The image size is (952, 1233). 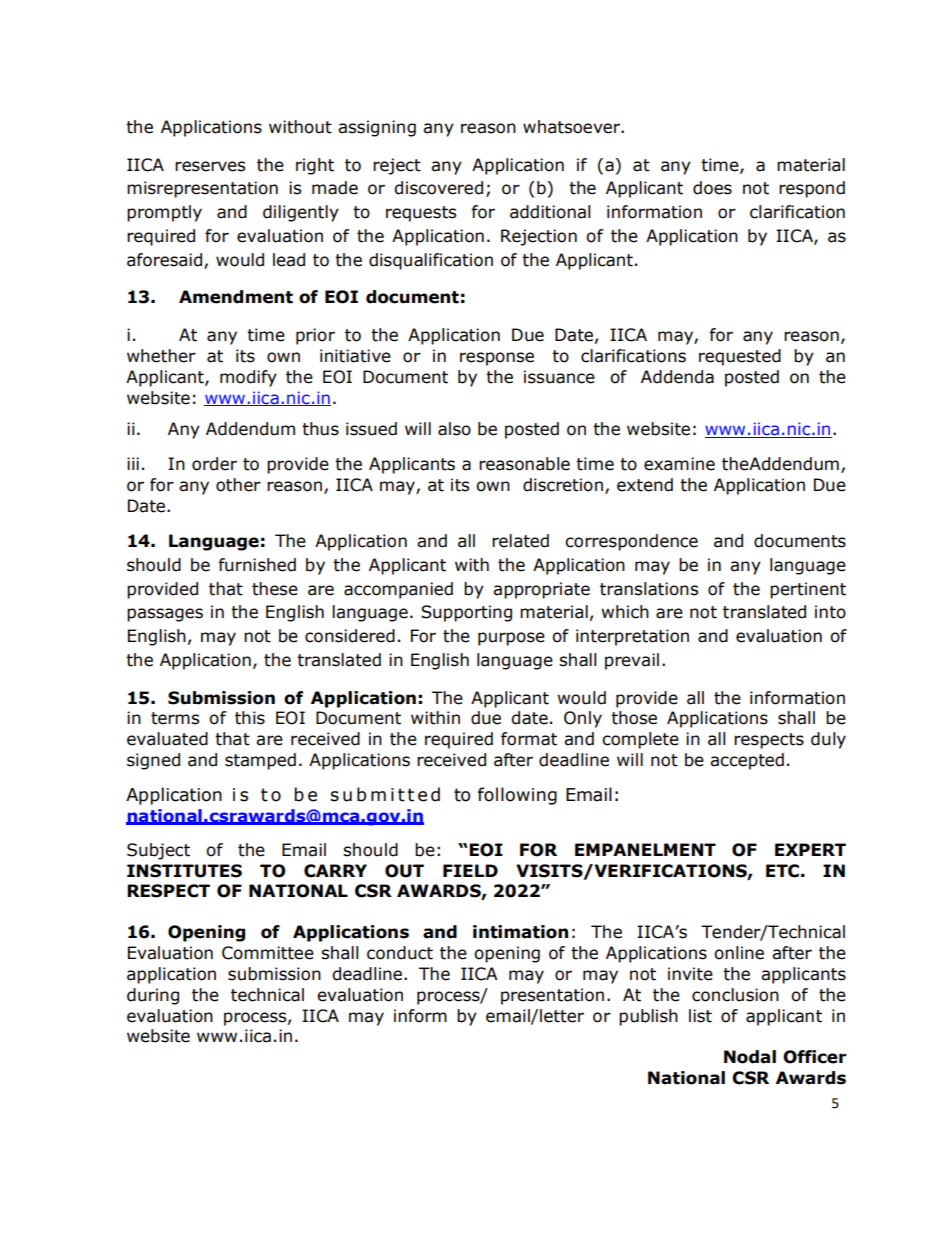 What do you see at coordinates (740, 357) in the screenshot?
I see `requested` at bounding box center [740, 357].
